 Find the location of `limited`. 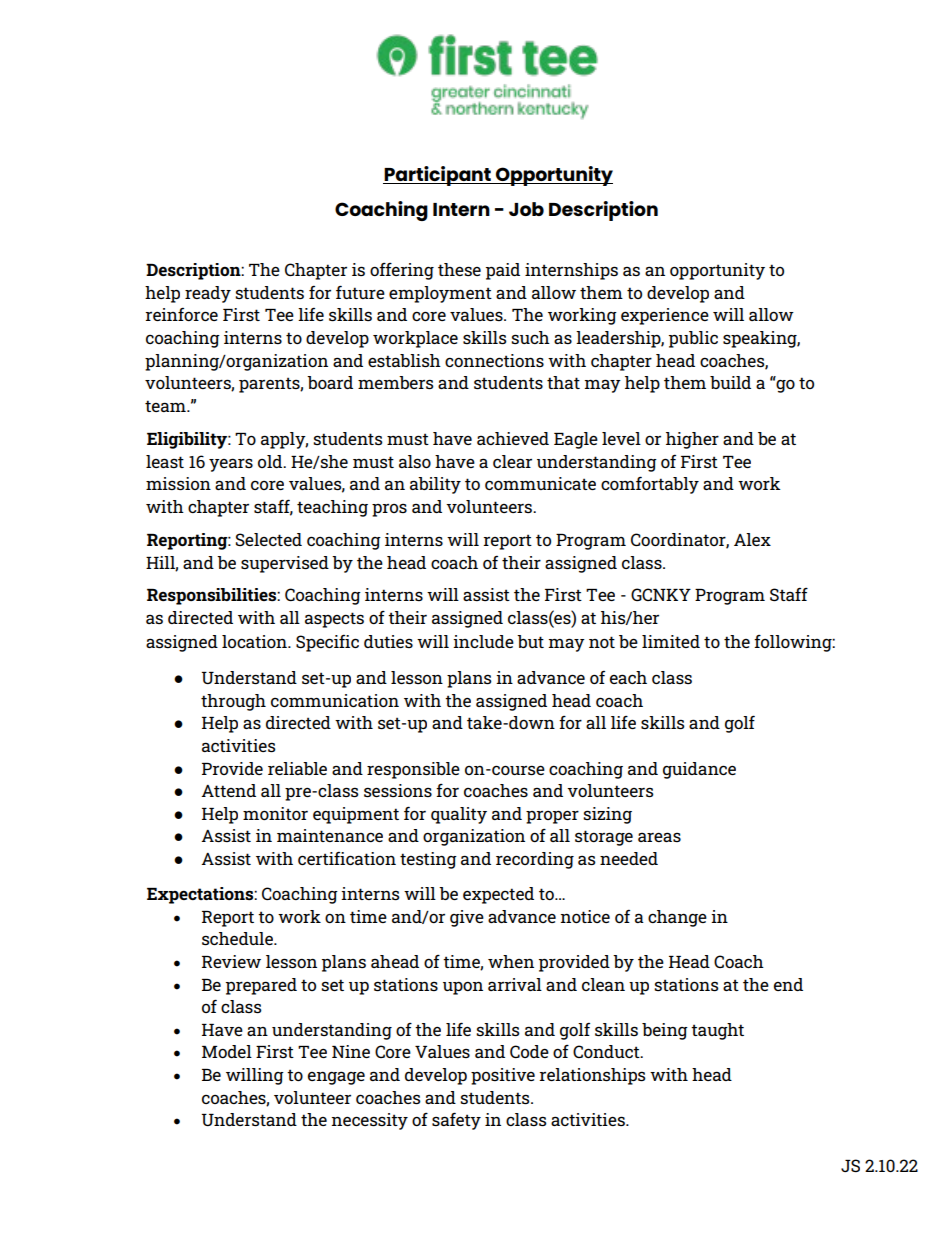

limited is located at coordinates (671, 641).
